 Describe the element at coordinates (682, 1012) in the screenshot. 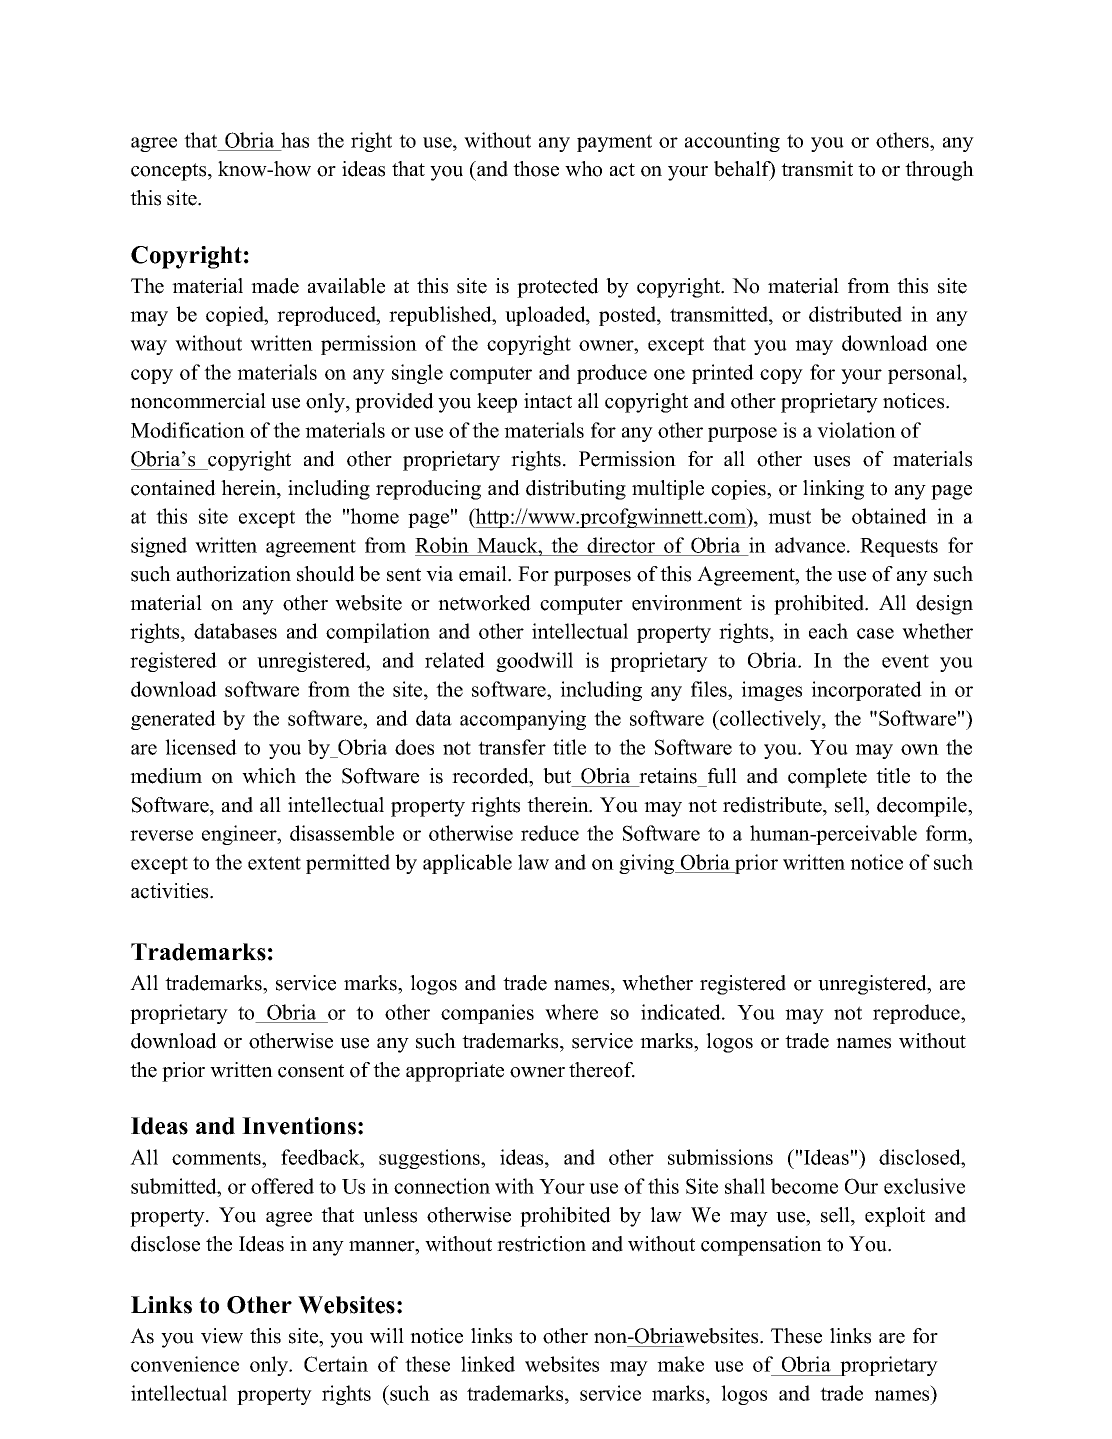

I see `indicated` at that location.
